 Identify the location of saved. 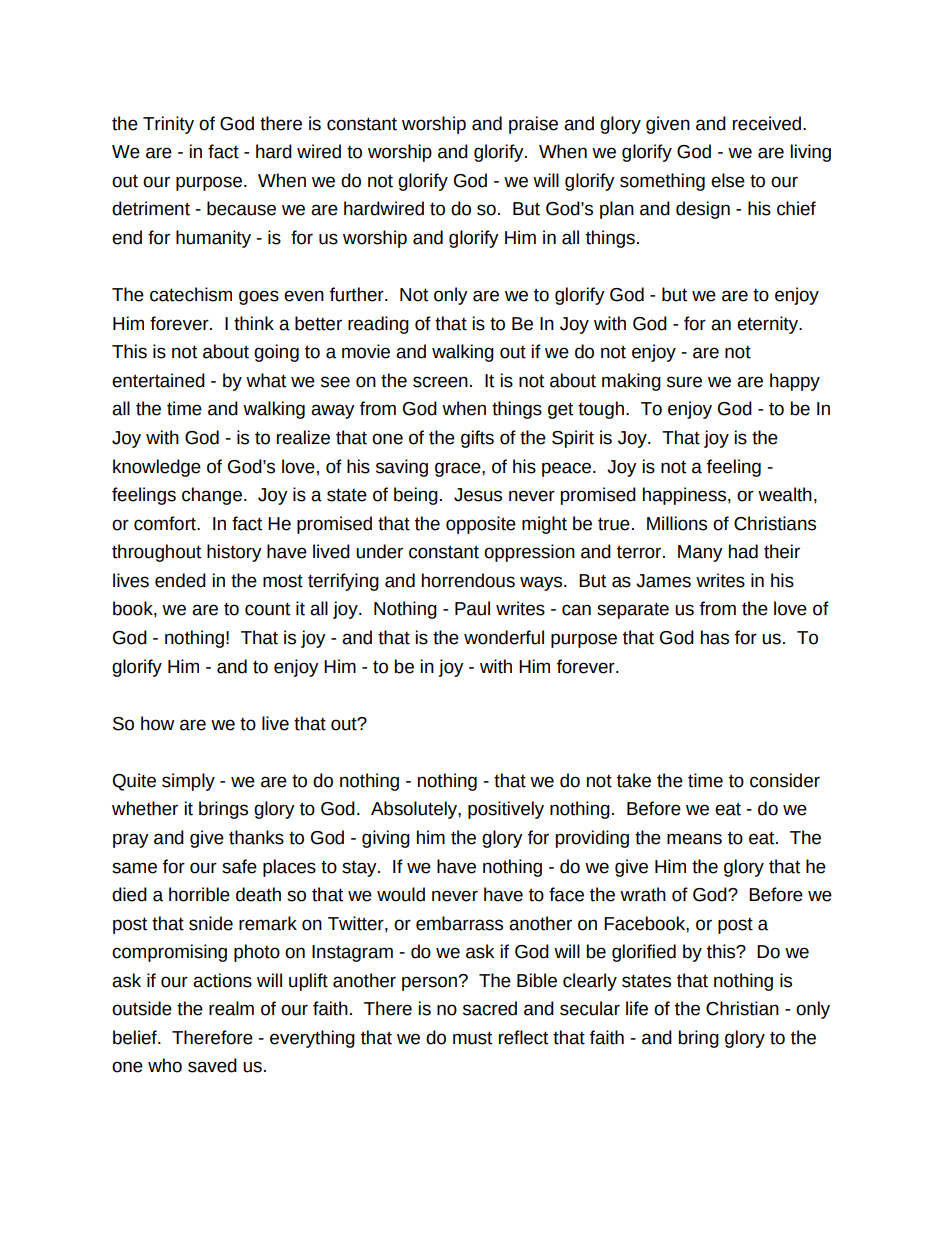
(212, 1065).
